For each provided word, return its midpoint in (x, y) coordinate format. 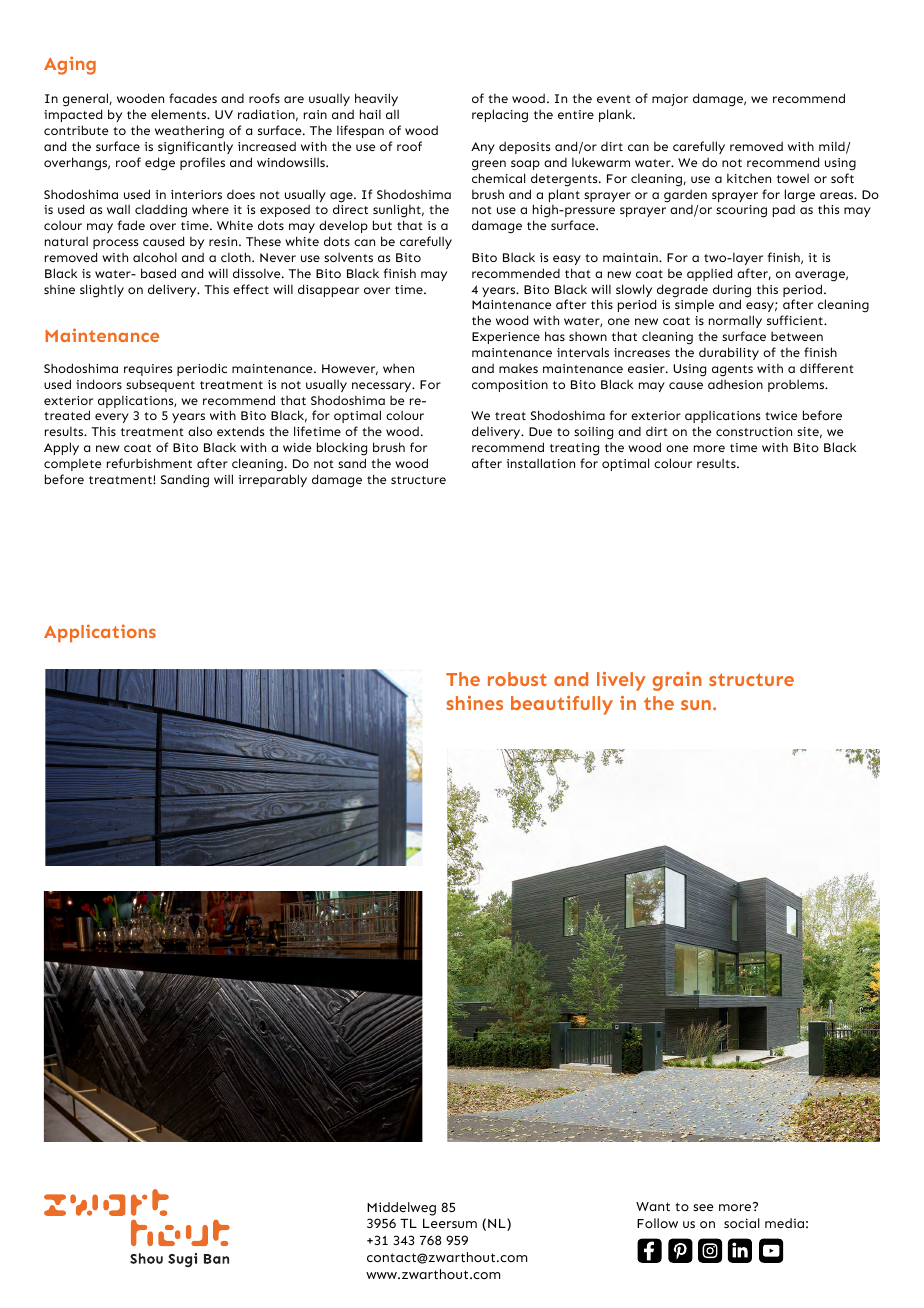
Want (653, 1206)
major (670, 100)
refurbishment (149, 463)
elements (180, 114)
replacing (500, 116)
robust (517, 679)
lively (621, 681)
